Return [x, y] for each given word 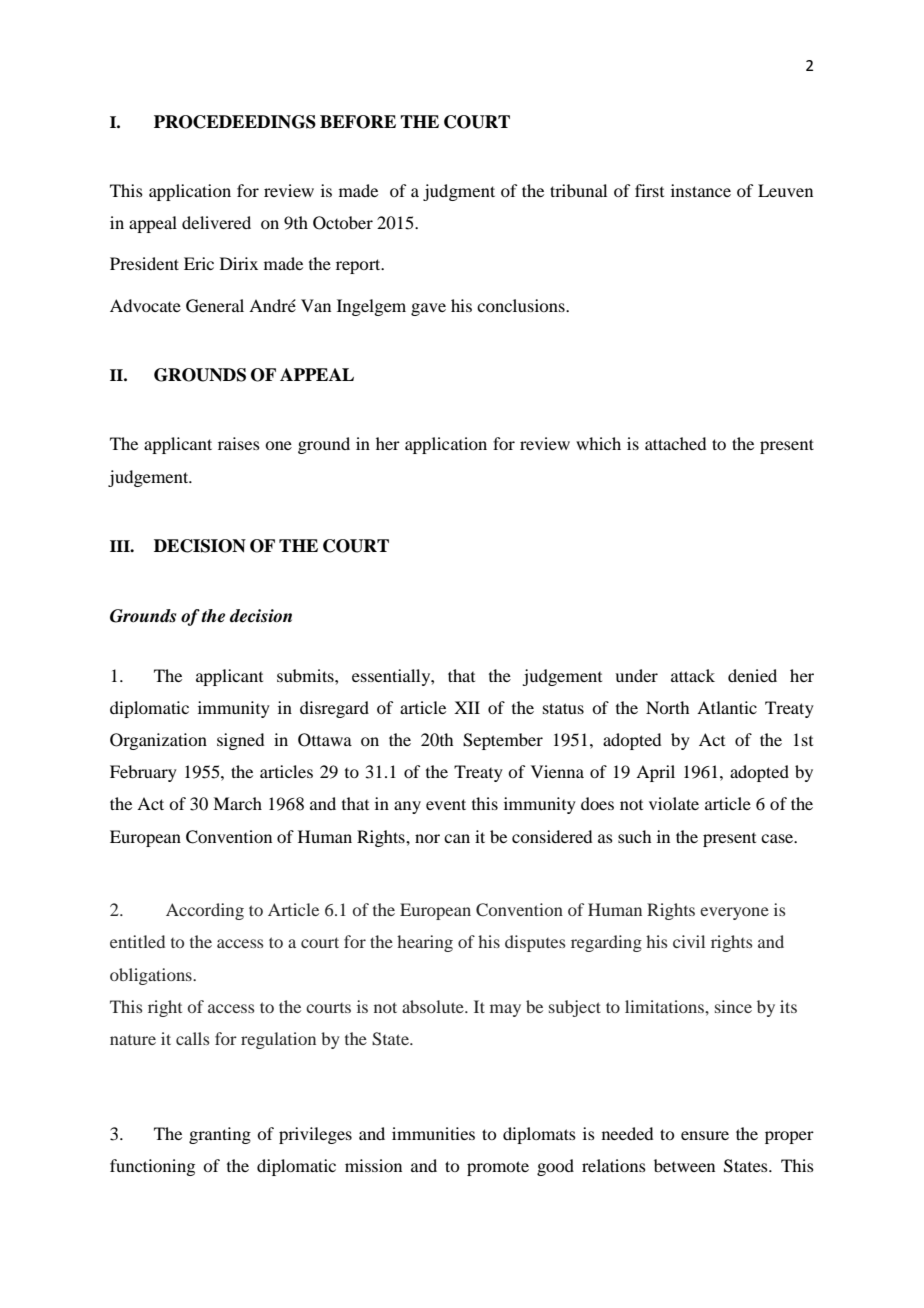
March [237, 803]
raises [239, 443]
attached [675, 443]
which [598, 443]
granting [220, 1135]
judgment [459, 192]
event [446, 804]
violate [674, 803]
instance [701, 190]
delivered [216, 222]
